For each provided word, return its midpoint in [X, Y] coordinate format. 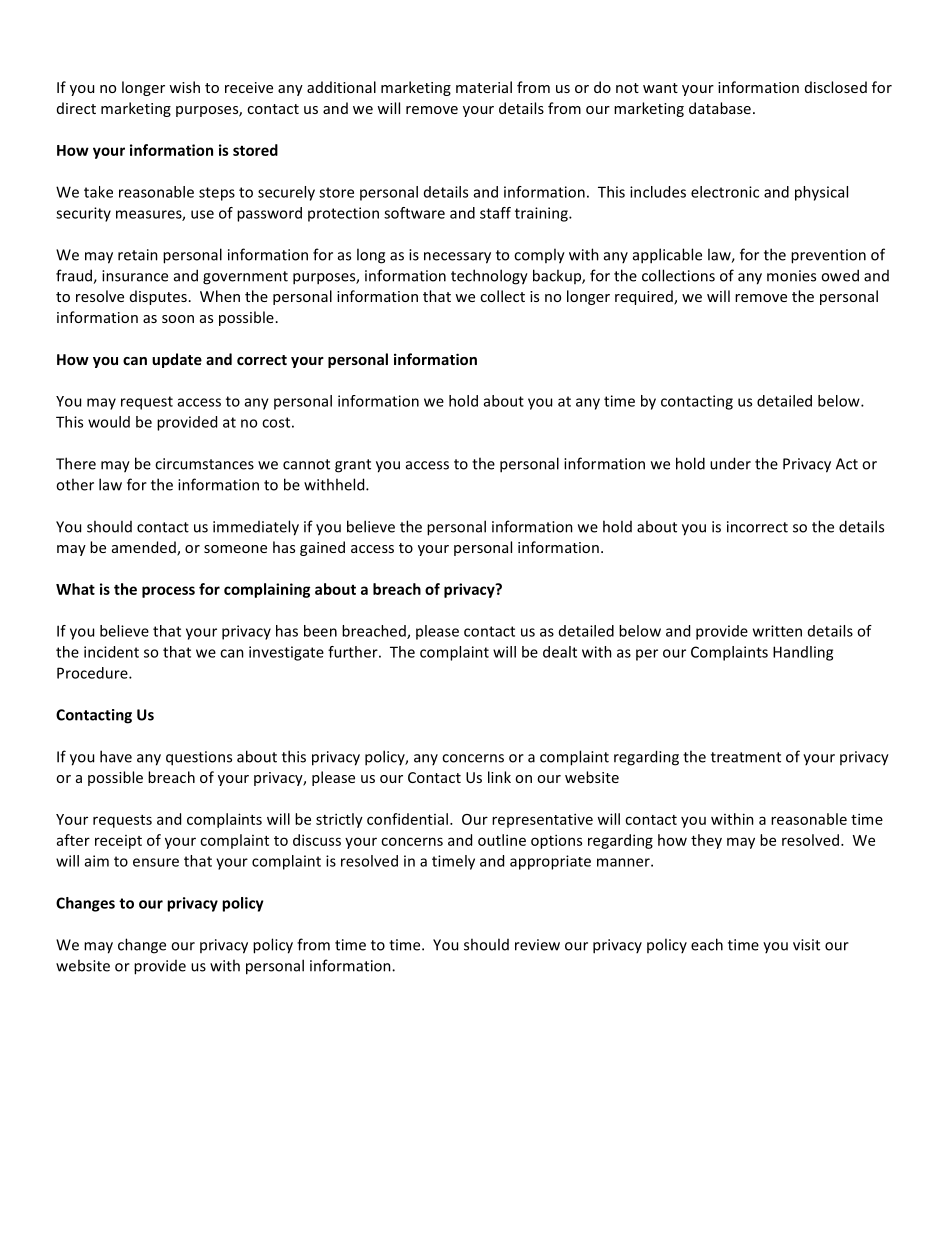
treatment [746, 757]
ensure [156, 862]
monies [791, 276]
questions [199, 758]
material [484, 87]
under [730, 463]
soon [178, 319]
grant [353, 466]
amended [145, 548]
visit [806, 945]
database [720, 108]
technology [489, 277]
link [499, 777]
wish [184, 87]
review [537, 945]
